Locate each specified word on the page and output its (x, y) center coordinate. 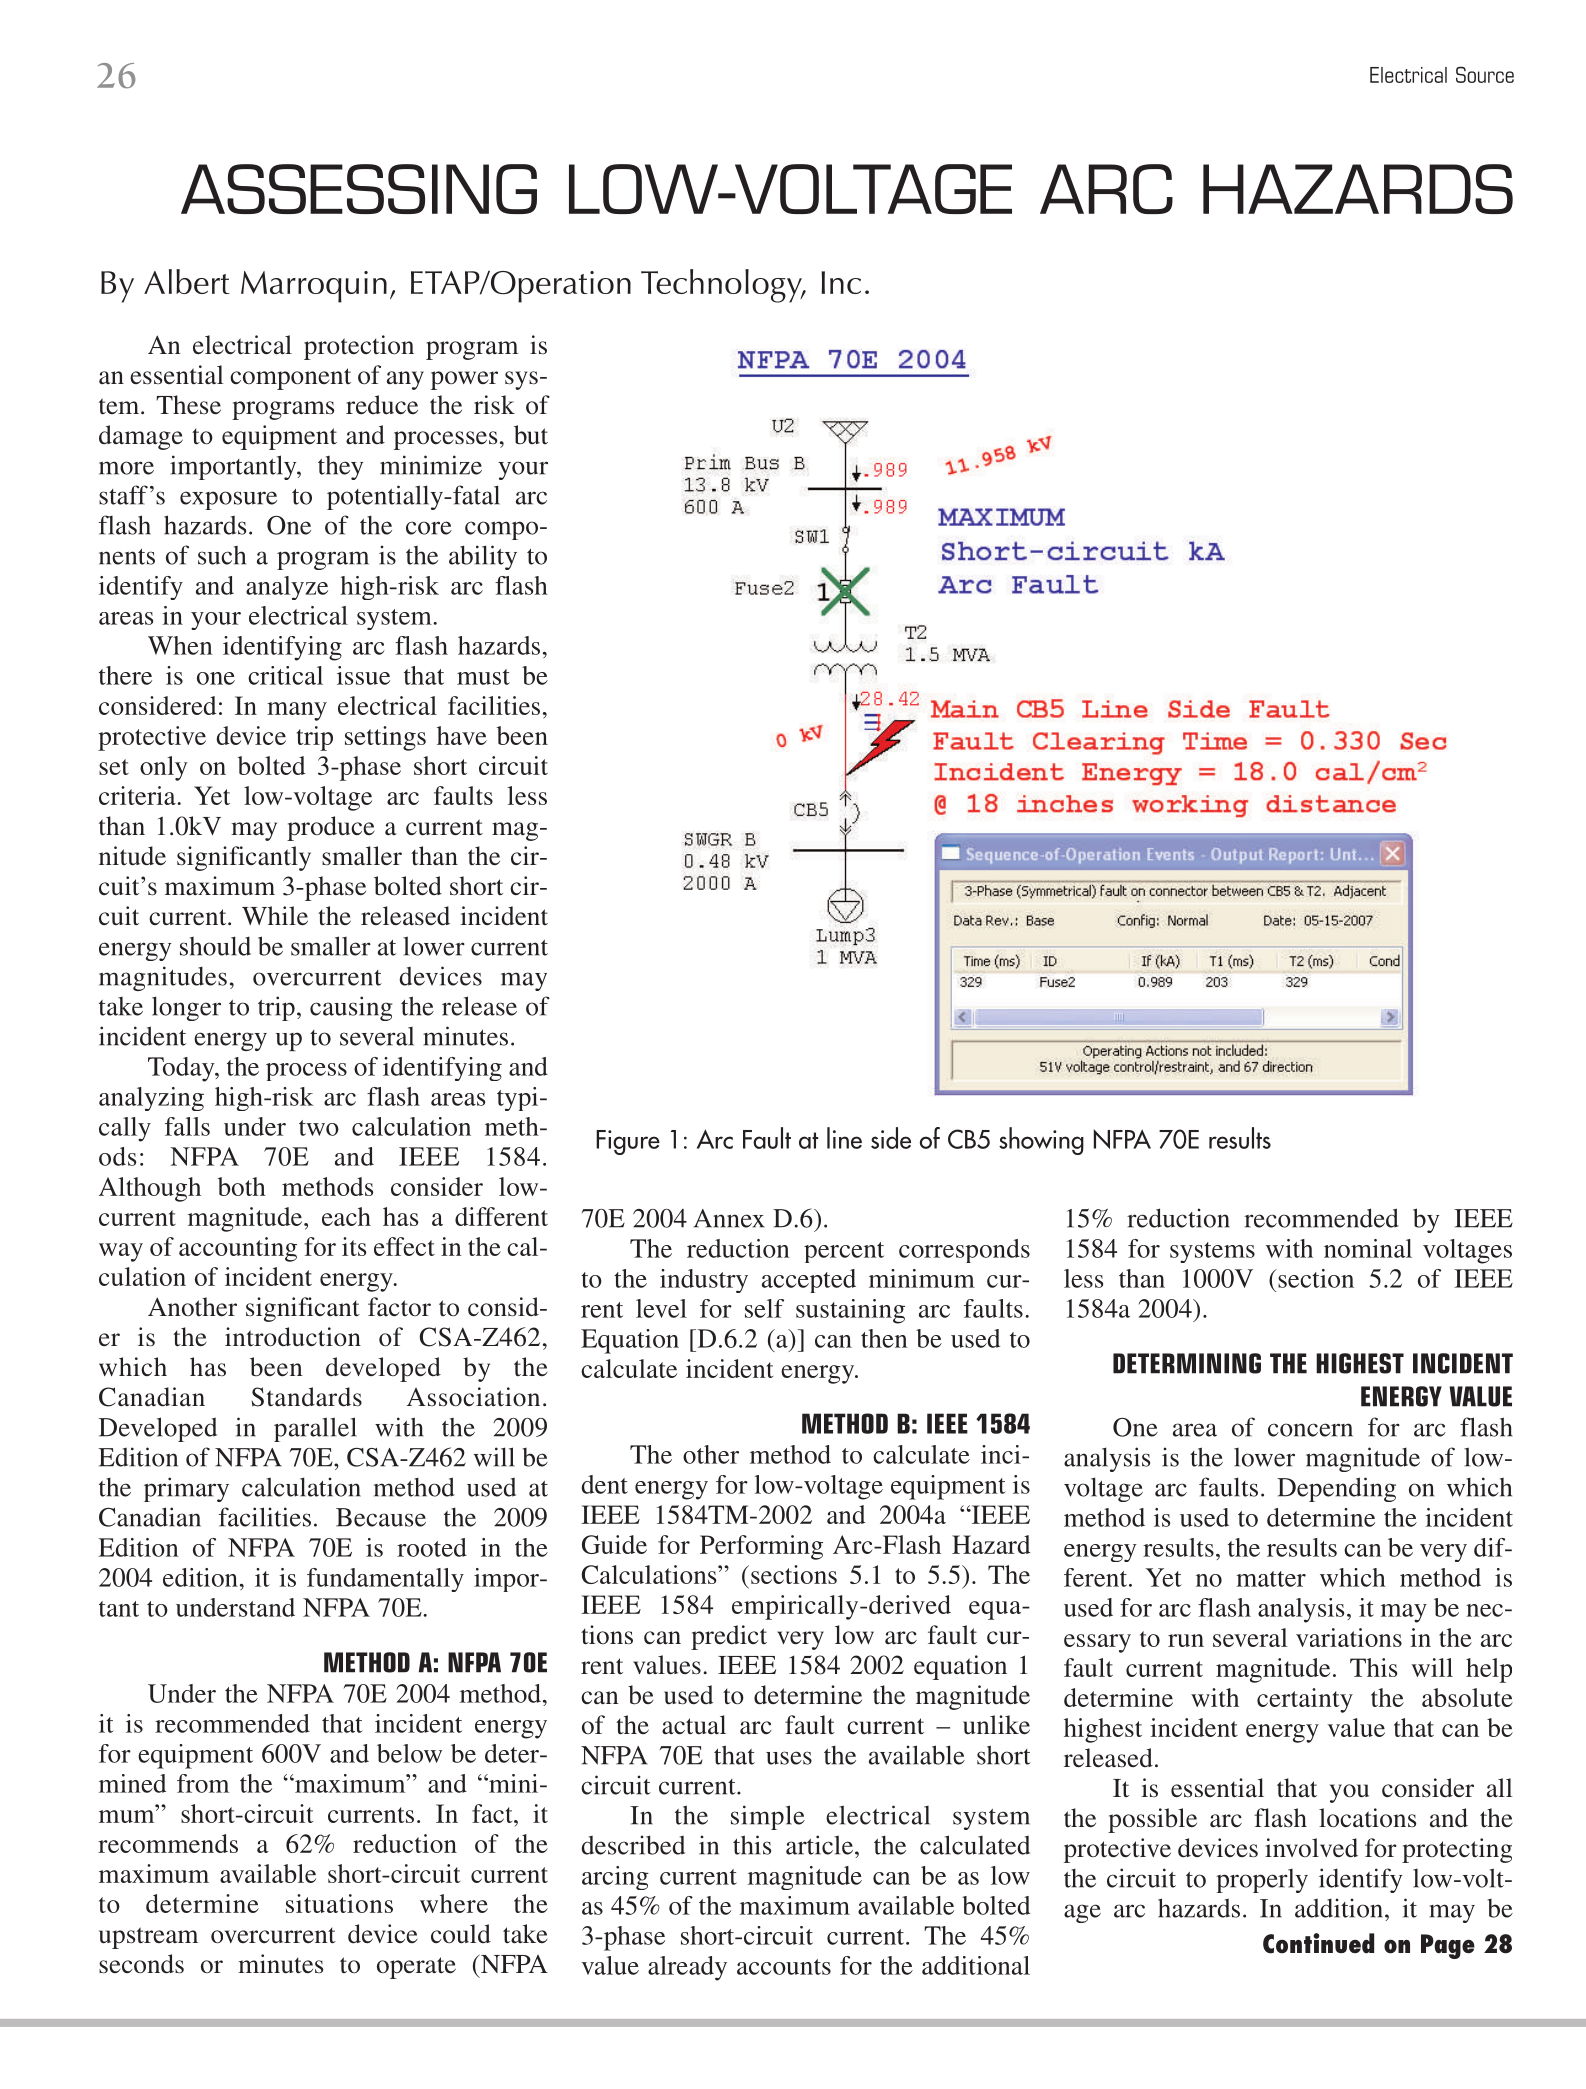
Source (1485, 74)
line (844, 1138)
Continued (1318, 1943)
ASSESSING (359, 189)
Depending (1336, 1489)
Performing (761, 1547)
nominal (1368, 1248)
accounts (784, 1967)
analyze (287, 588)
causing (351, 1008)
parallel (315, 1429)
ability (483, 557)
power (464, 380)
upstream (148, 1938)
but (531, 435)
